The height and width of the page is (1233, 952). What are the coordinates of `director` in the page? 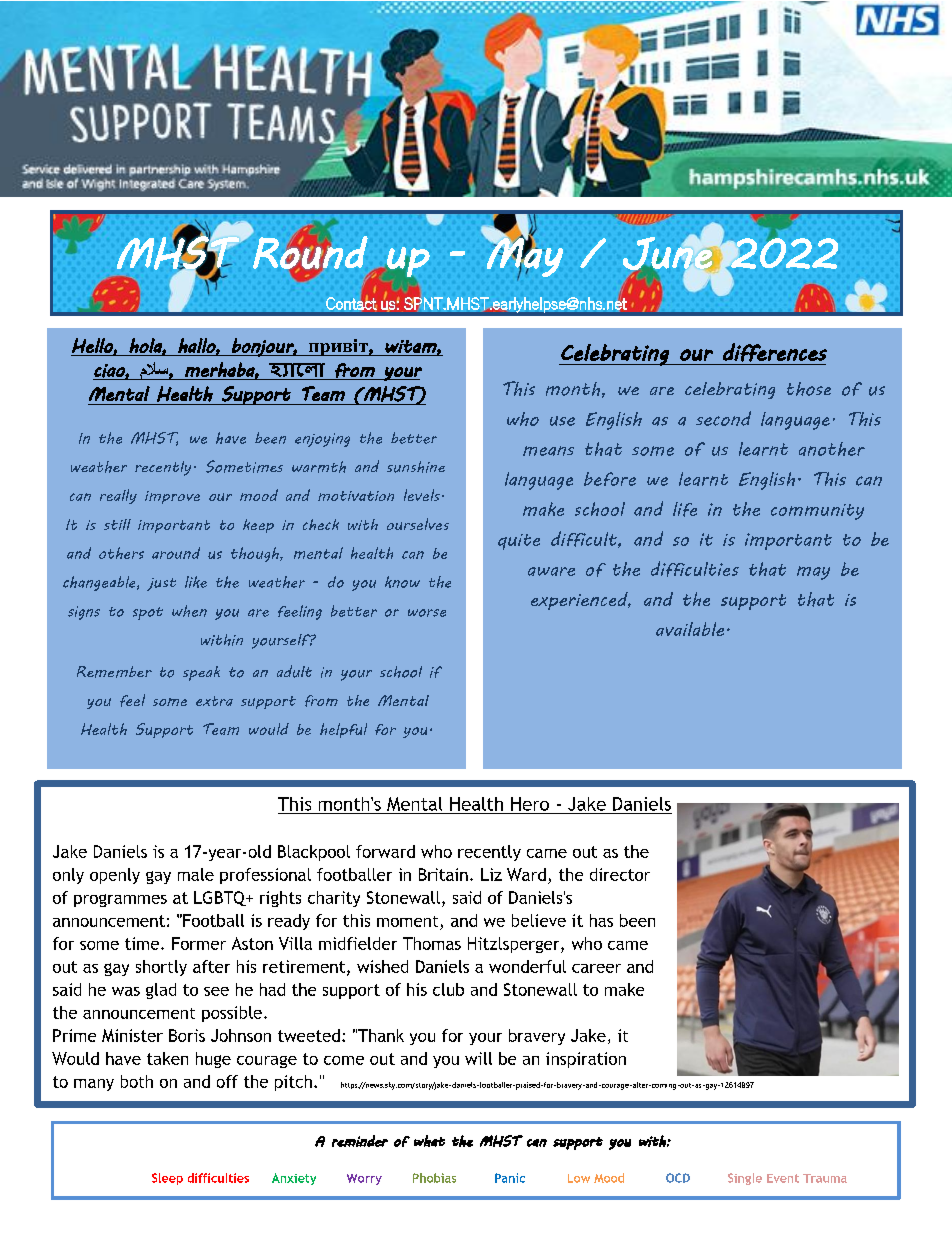 It's located at (620, 874).
